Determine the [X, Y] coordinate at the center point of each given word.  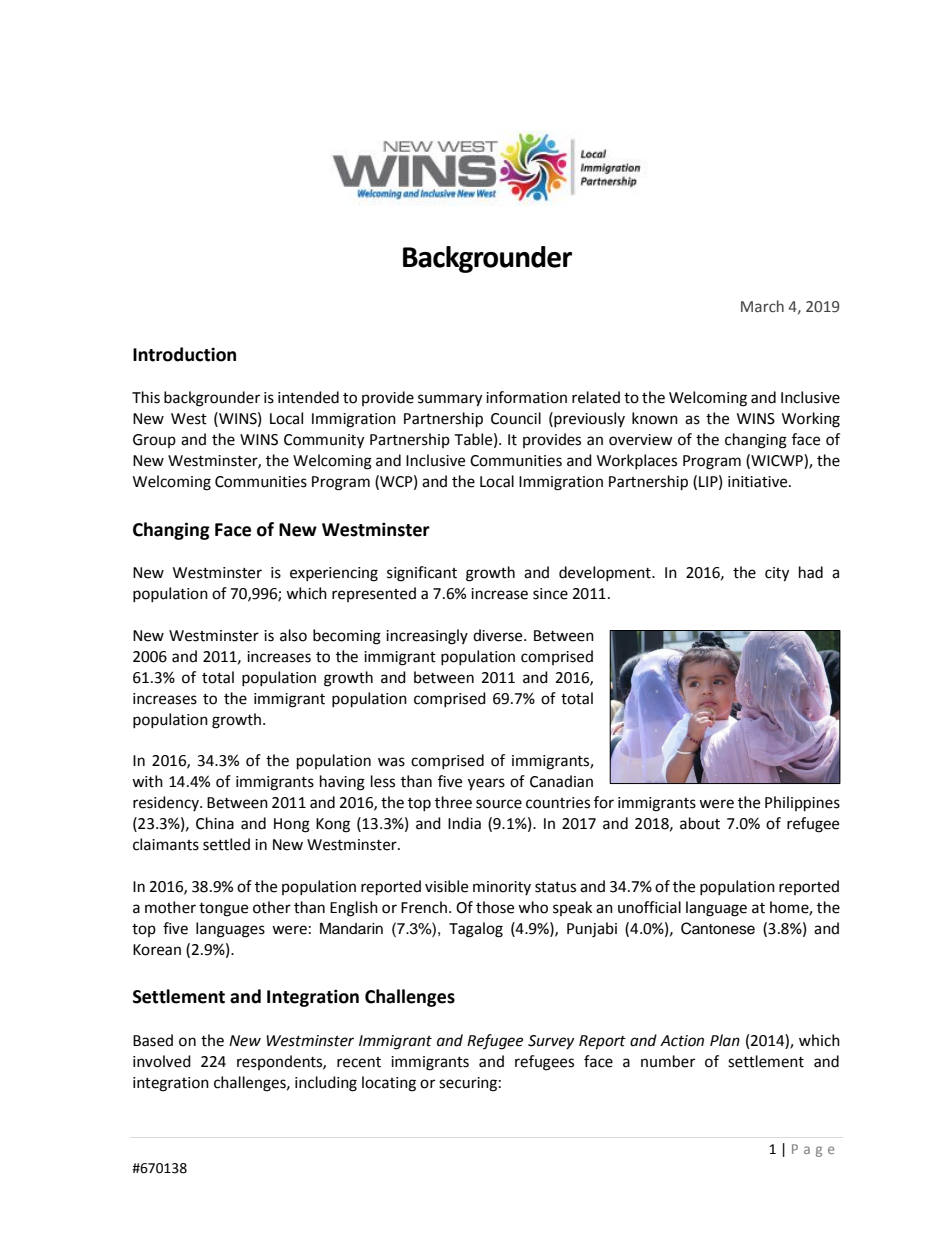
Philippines [802, 804]
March [762, 306]
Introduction [184, 354]
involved [162, 1061]
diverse [499, 635]
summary [450, 400]
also [293, 635]
